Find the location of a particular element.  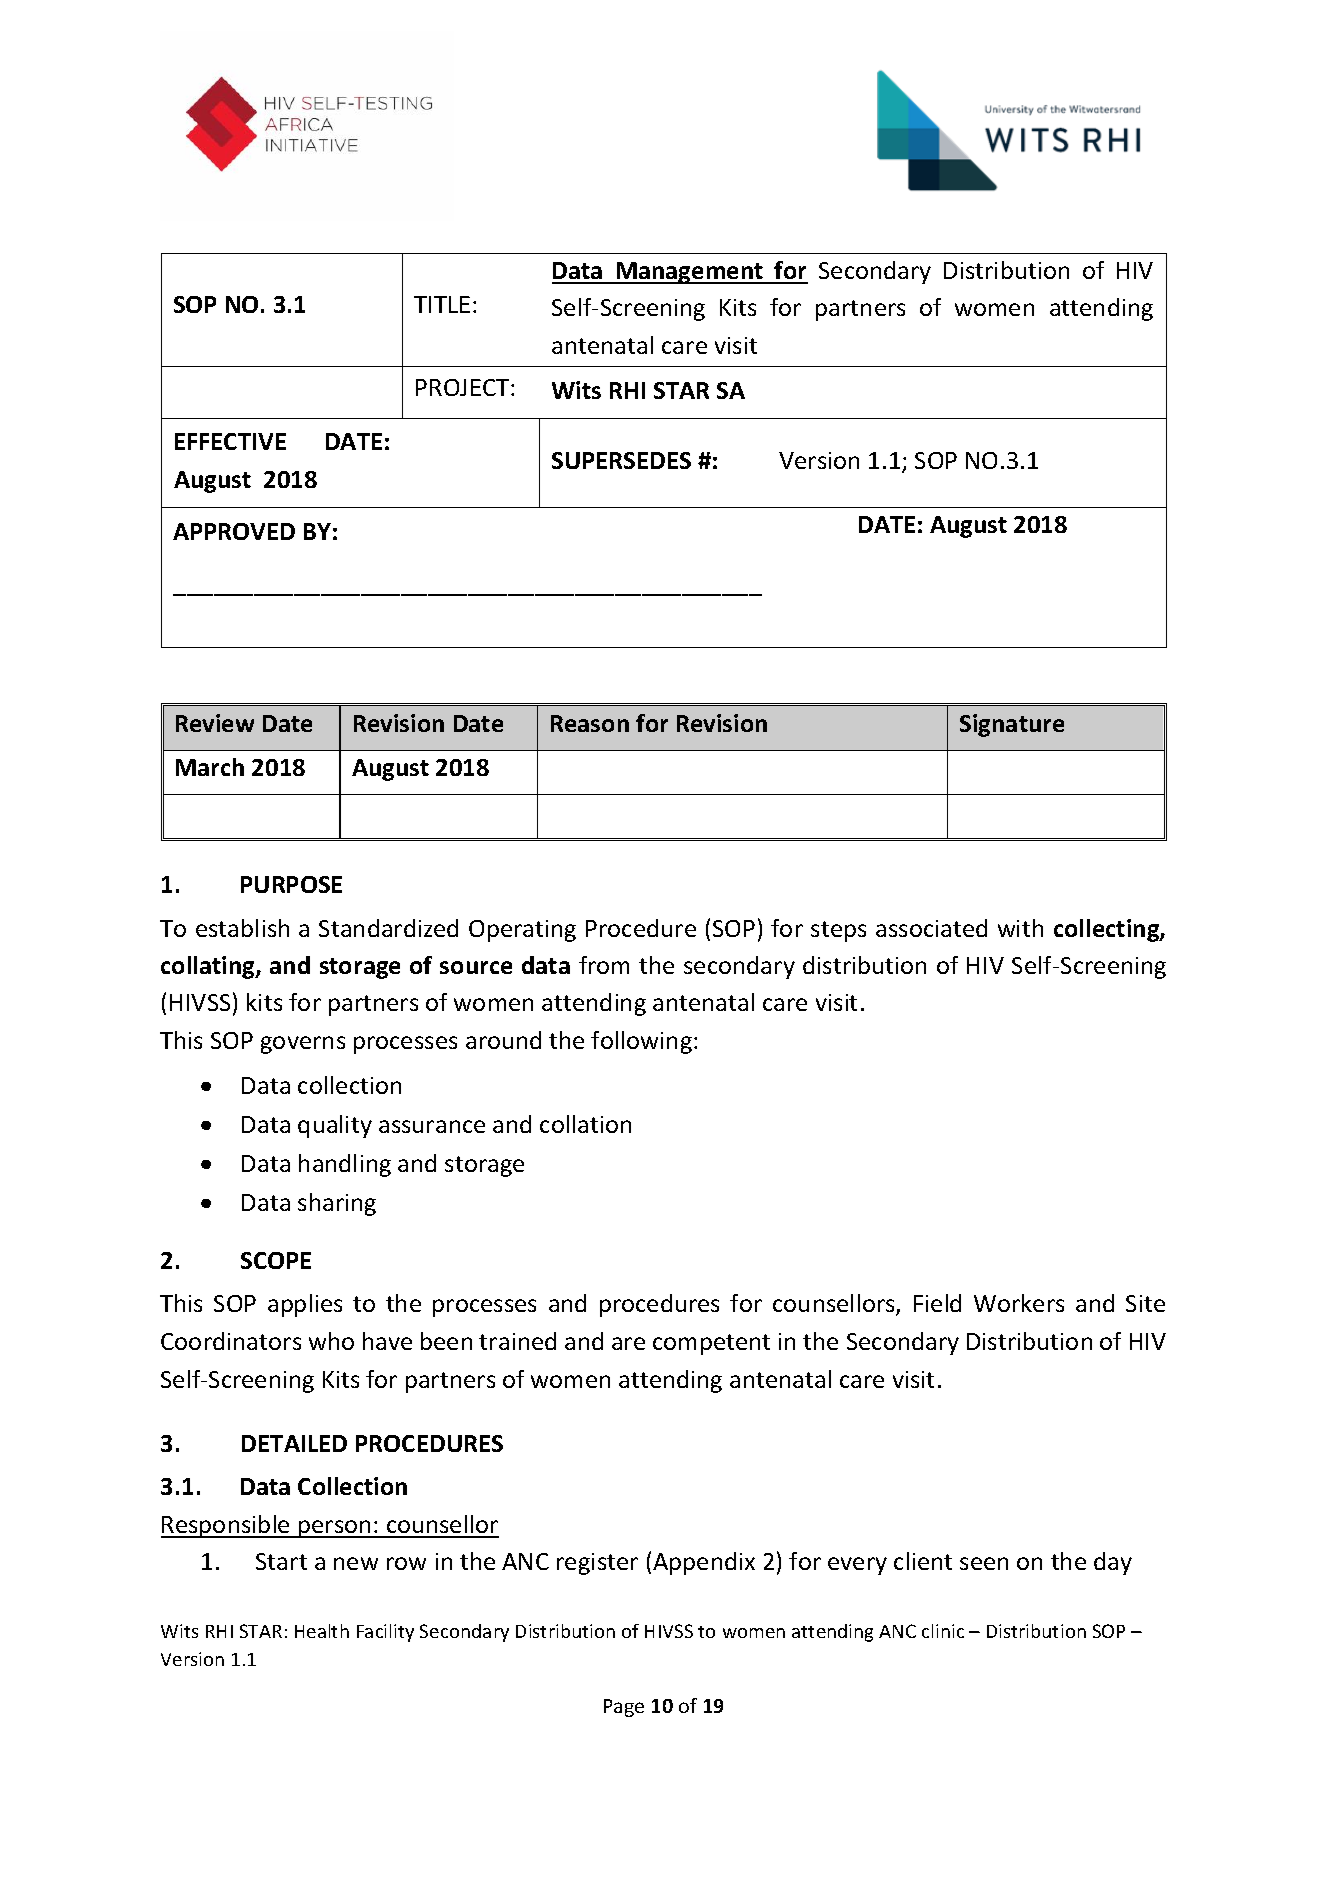

following is located at coordinates (641, 1042).
